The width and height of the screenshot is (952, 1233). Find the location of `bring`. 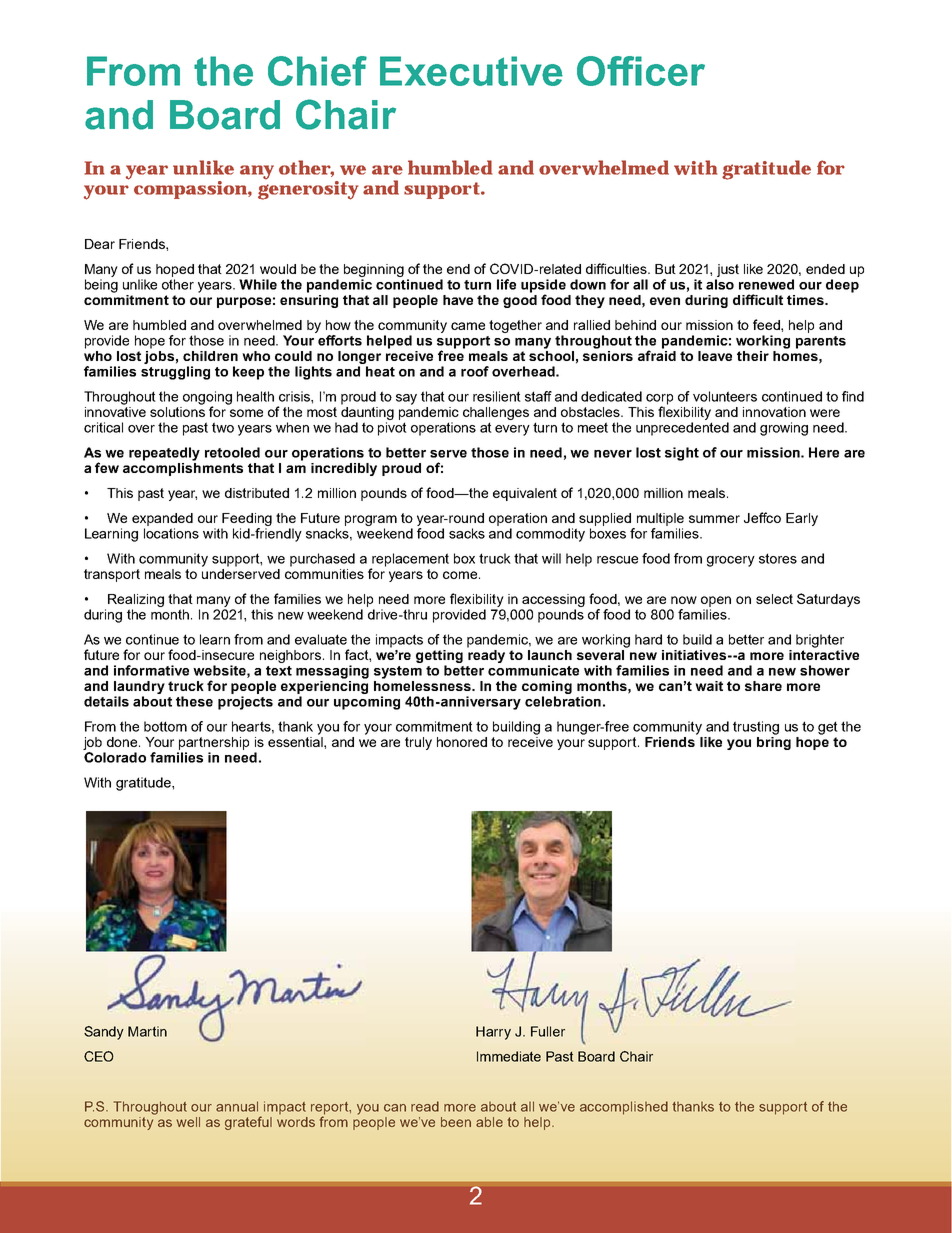

bring is located at coordinates (774, 743).
